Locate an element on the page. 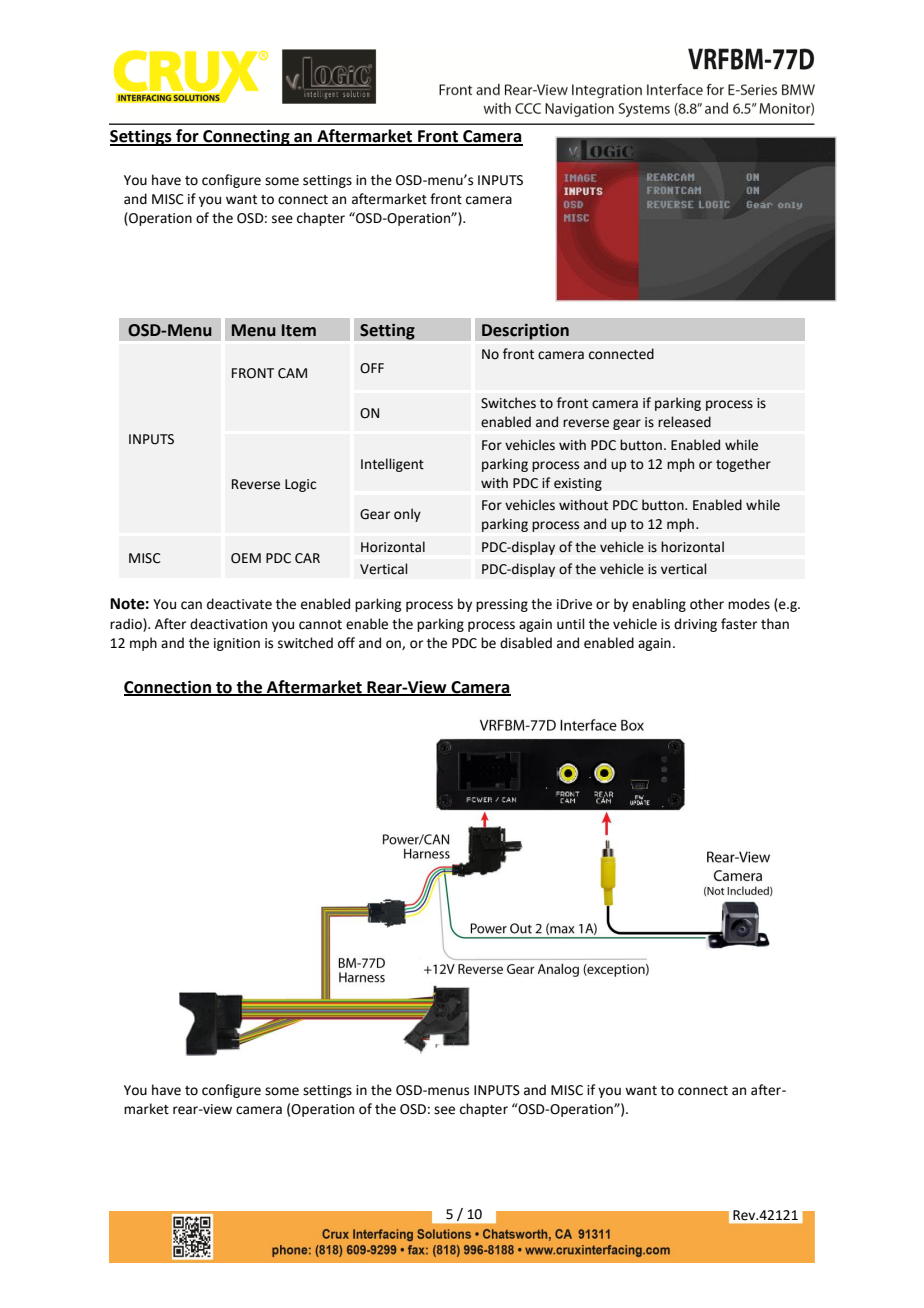  existing is located at coordinates (578, 484).
